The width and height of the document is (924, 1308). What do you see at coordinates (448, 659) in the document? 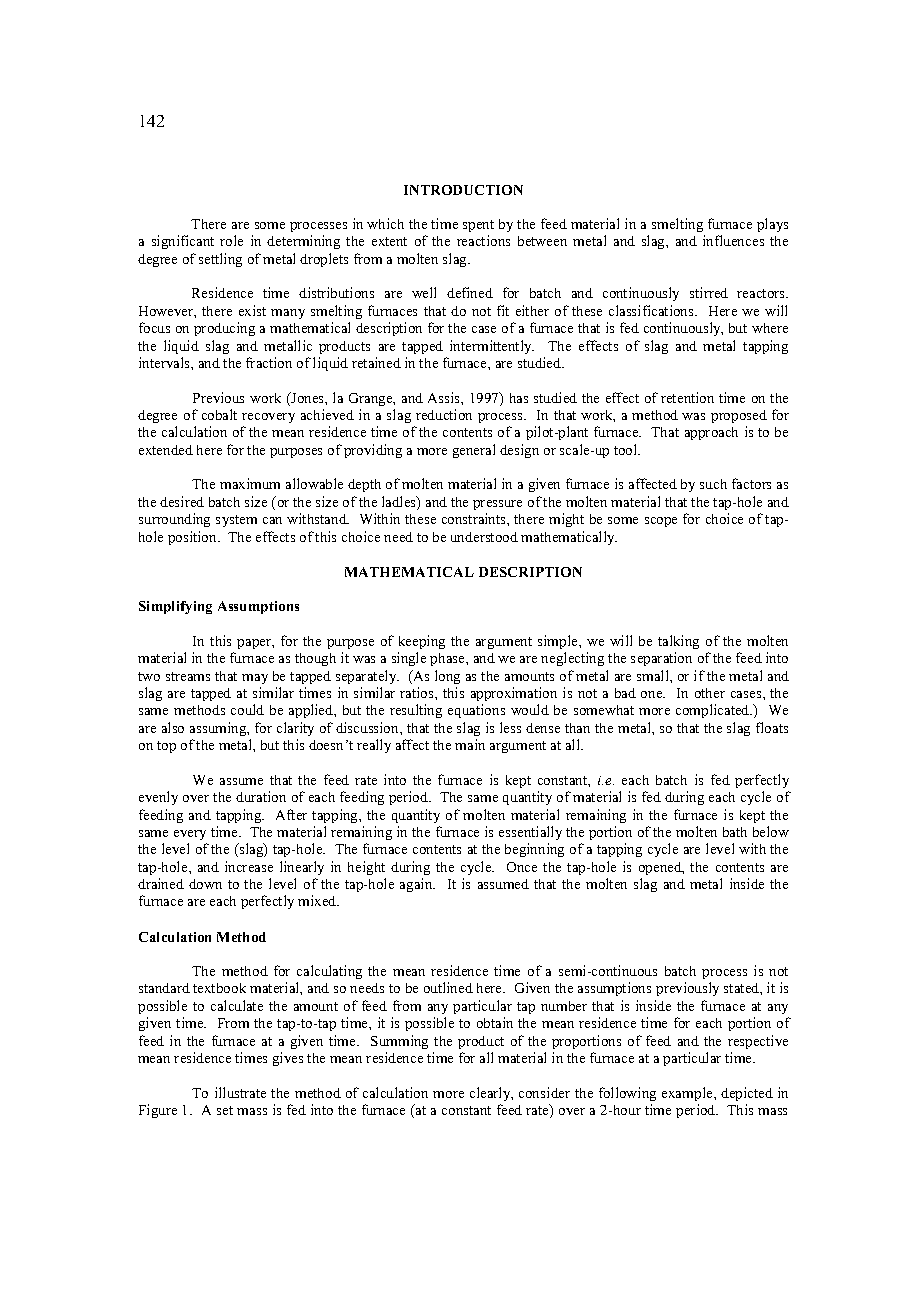
I see `phase` at bounding box center [448, 659].
